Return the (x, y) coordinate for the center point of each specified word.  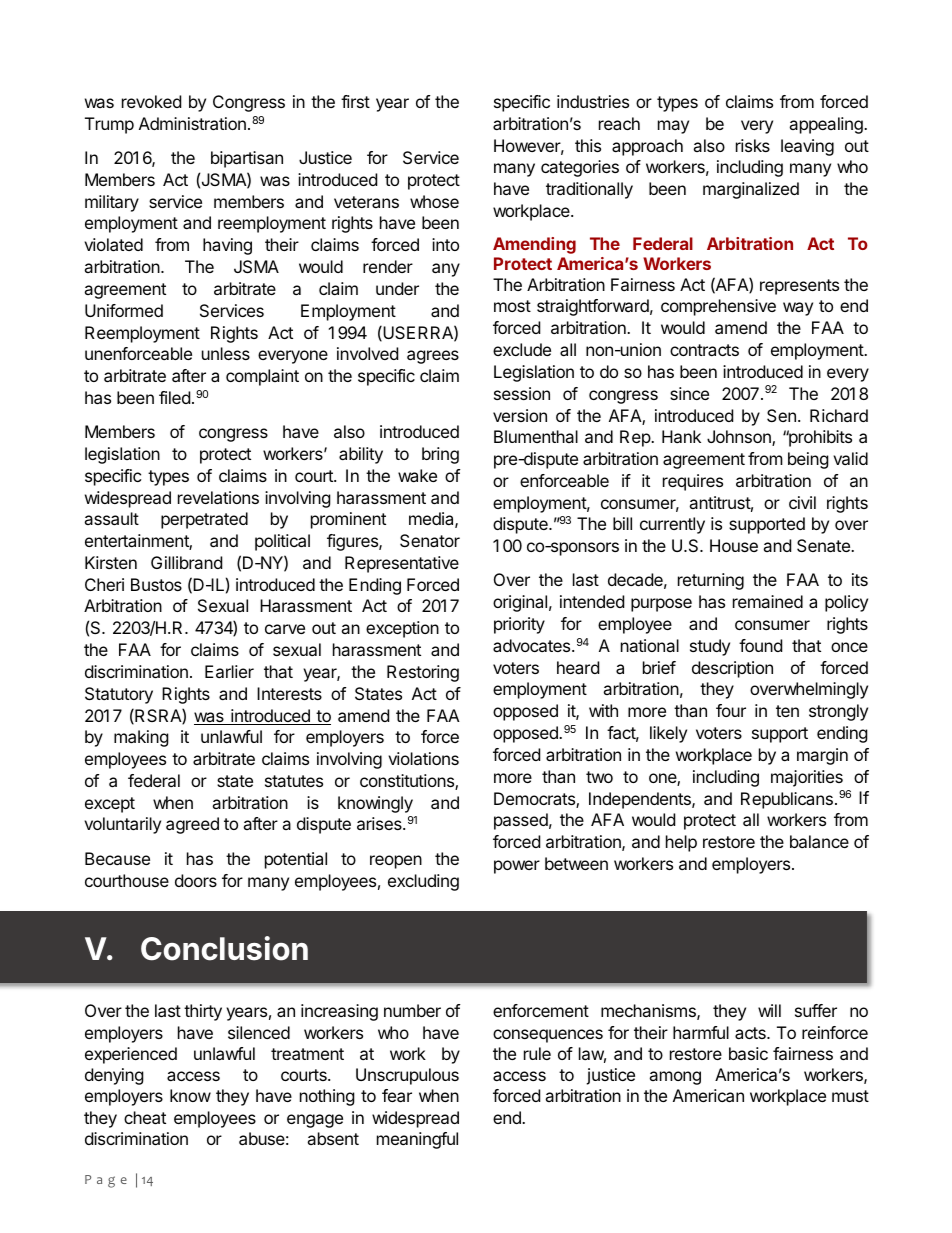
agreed (192, 825)
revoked (151, 101)
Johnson (740, 438)
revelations (218, 497)
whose (434, 201)
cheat (145, 1117)
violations (423, 758)
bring (440, 455)
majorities (807, 778)
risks (753, 145)
